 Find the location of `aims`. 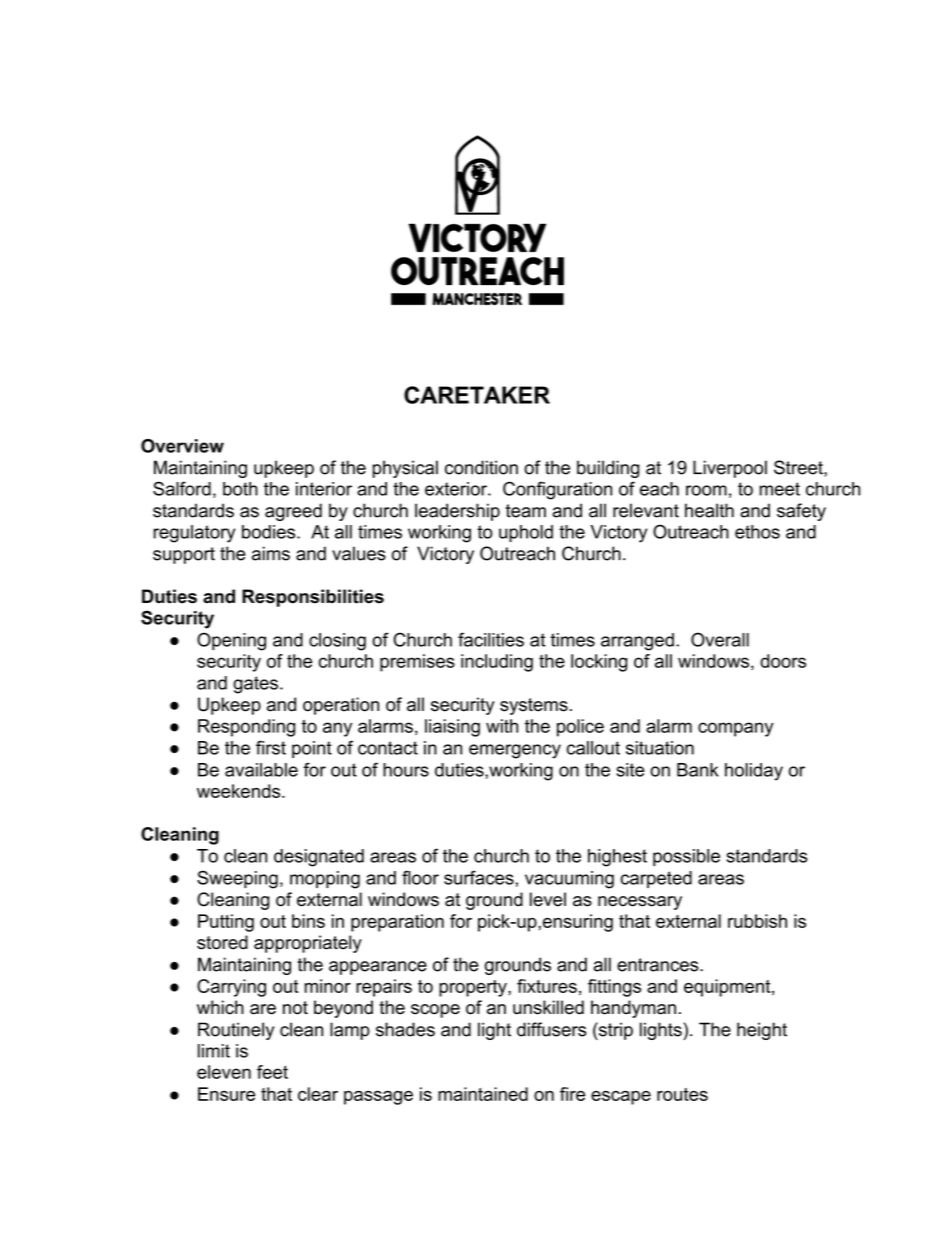

aims is located at coordinates (271, 553).
